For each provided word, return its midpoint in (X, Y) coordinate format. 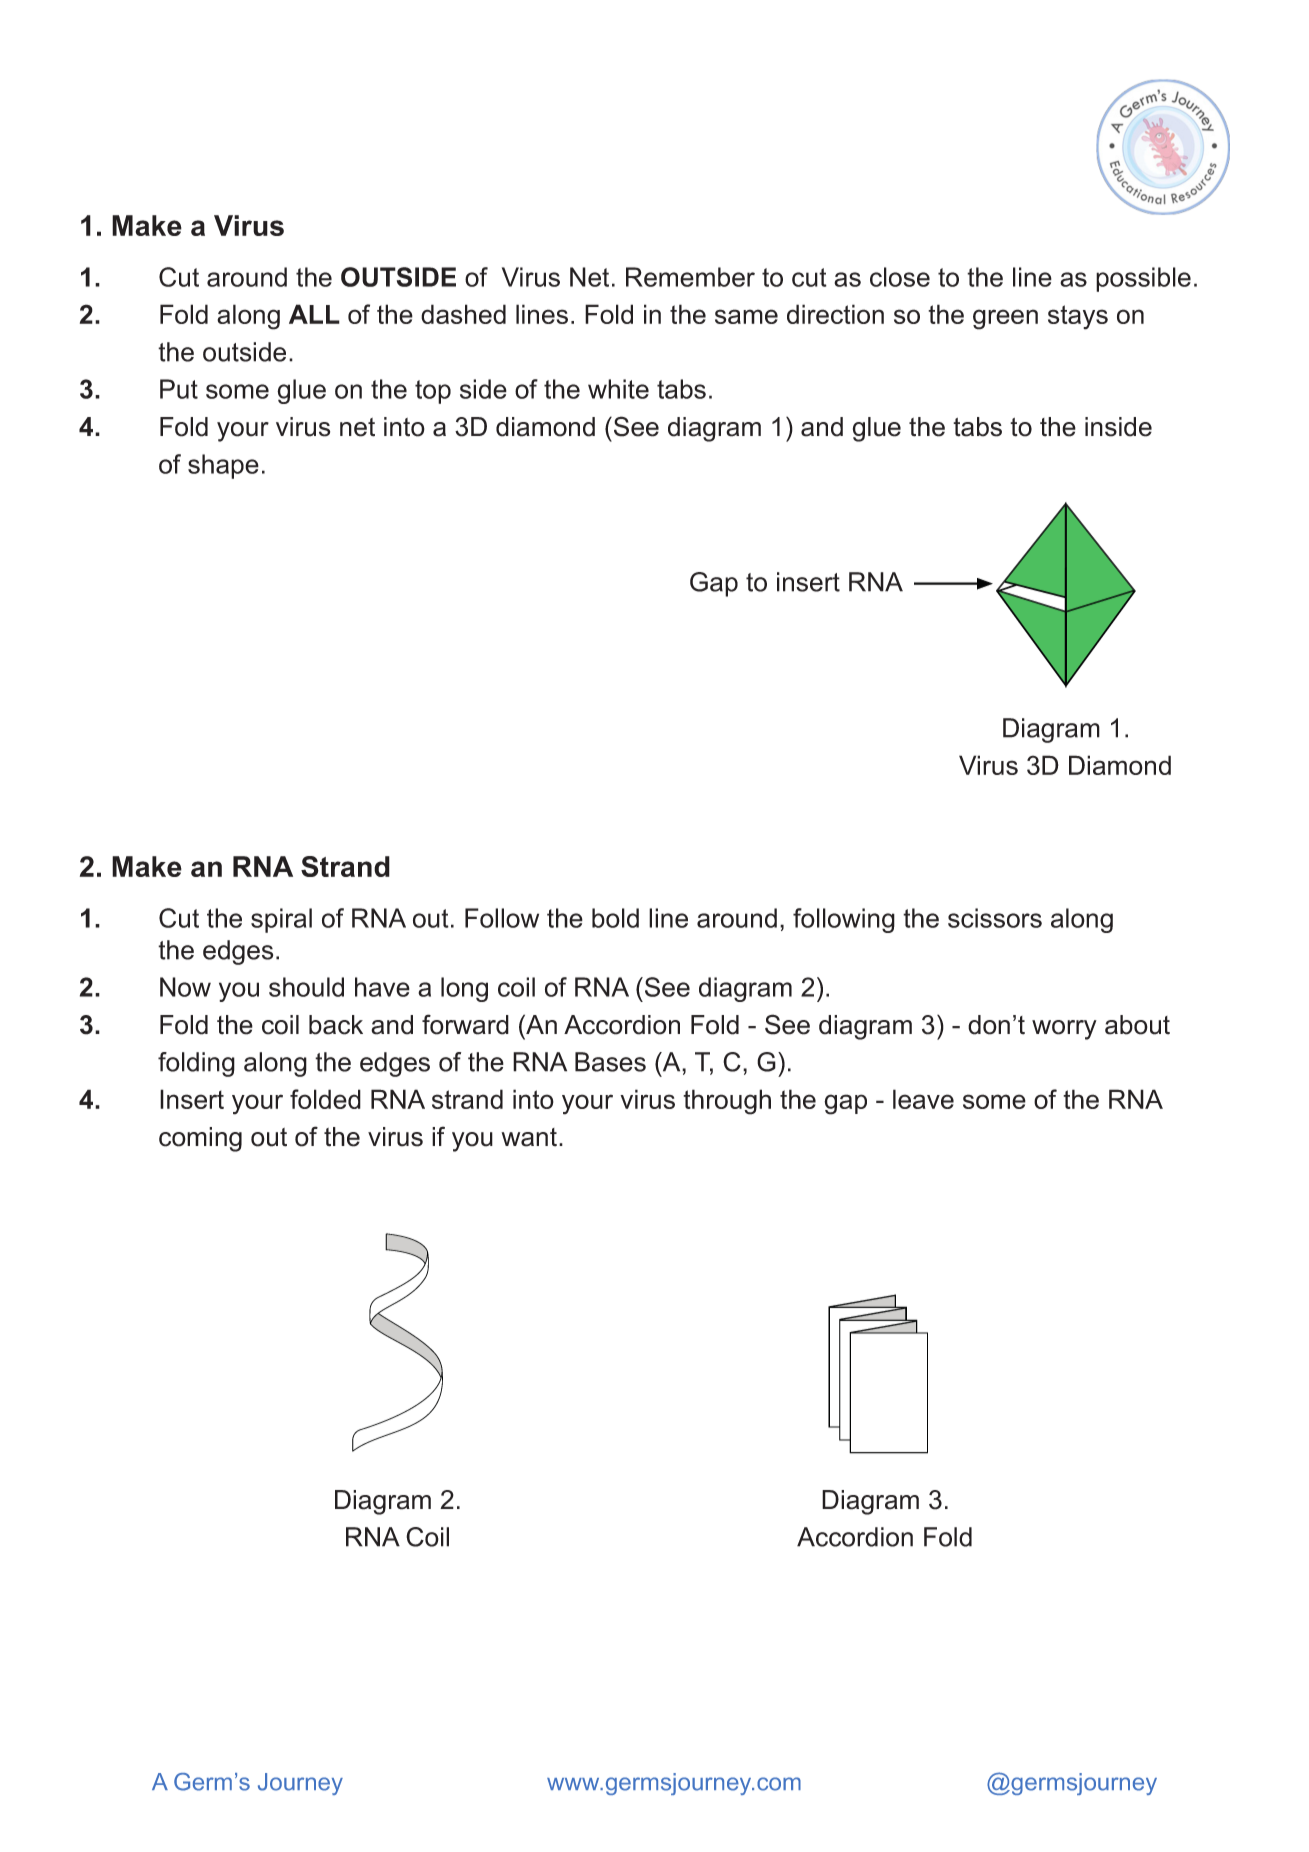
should (306, 987)
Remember (690, 277)
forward (465, 1024)
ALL (314, 314)
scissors (995, 918)
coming (200, 1139)
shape (223, 466)
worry (1064, 1030)
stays (1078, 317)
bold (615, 918)
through (727, 1102)
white (618, 389)
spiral (281, 920)
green (1005, 319)
